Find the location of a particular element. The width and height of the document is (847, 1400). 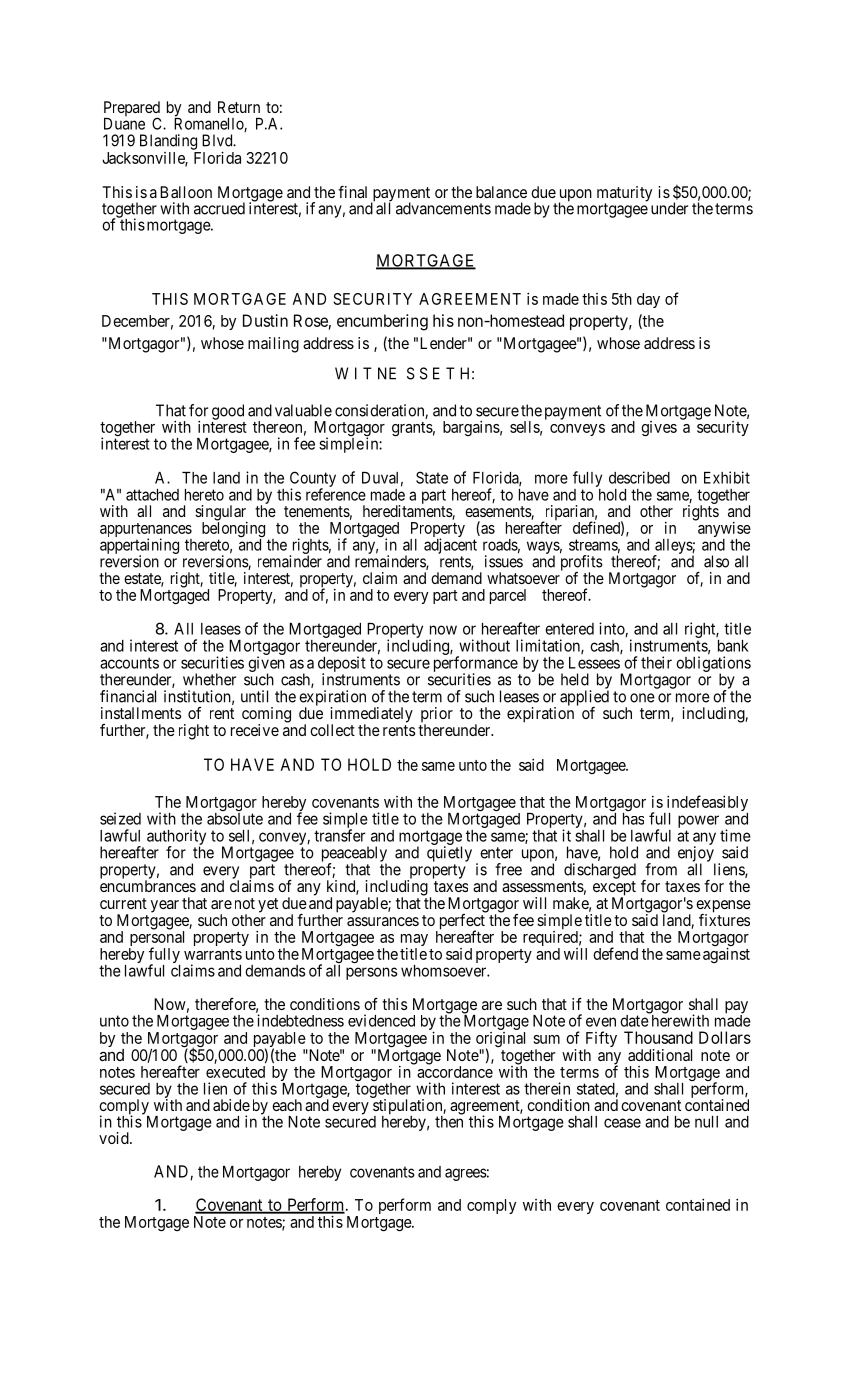

whether is located at coordinates (209, 679).
